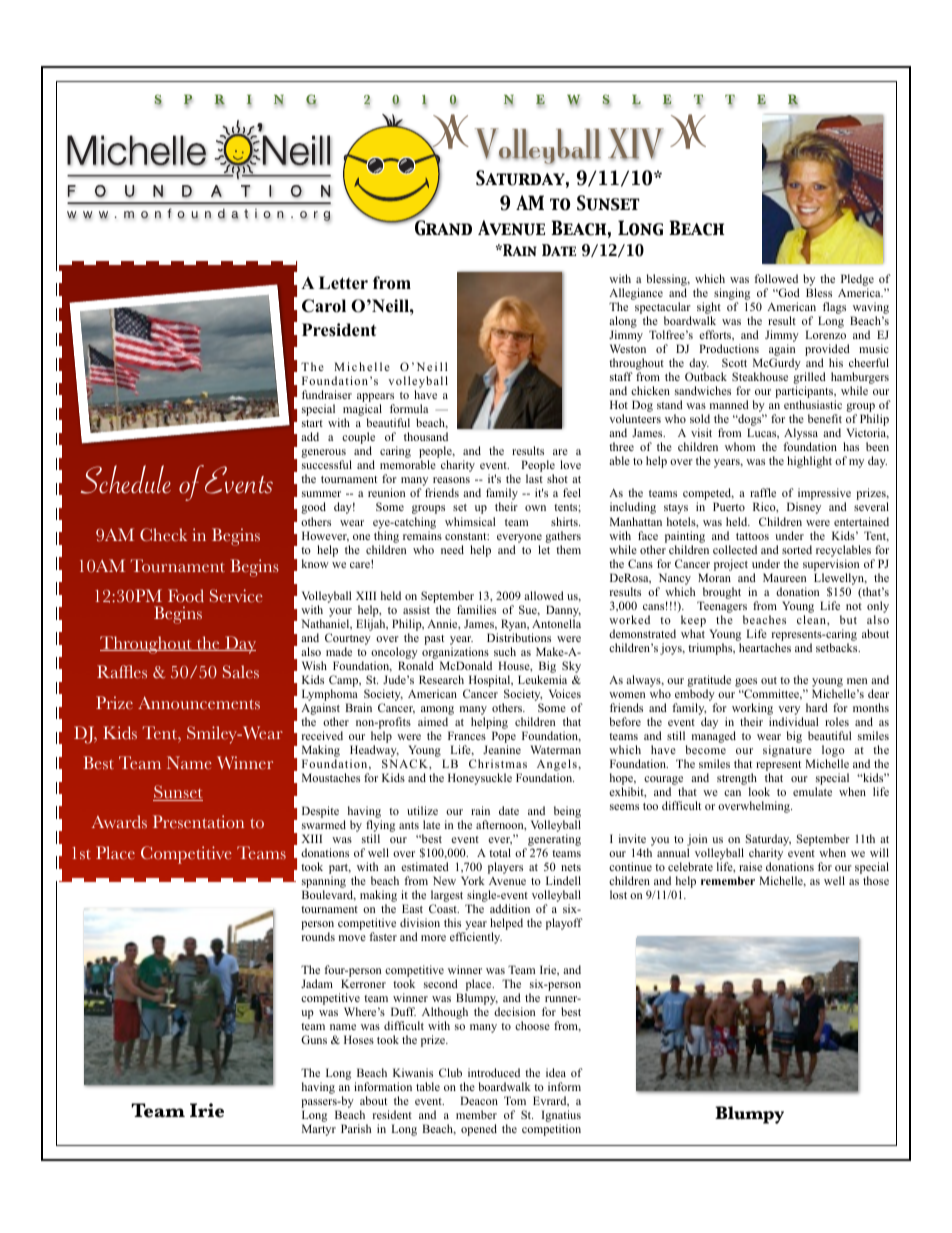  Describe the element at coordinates (319, 1130) in the screenshot. I see `Martyr` at that location.
